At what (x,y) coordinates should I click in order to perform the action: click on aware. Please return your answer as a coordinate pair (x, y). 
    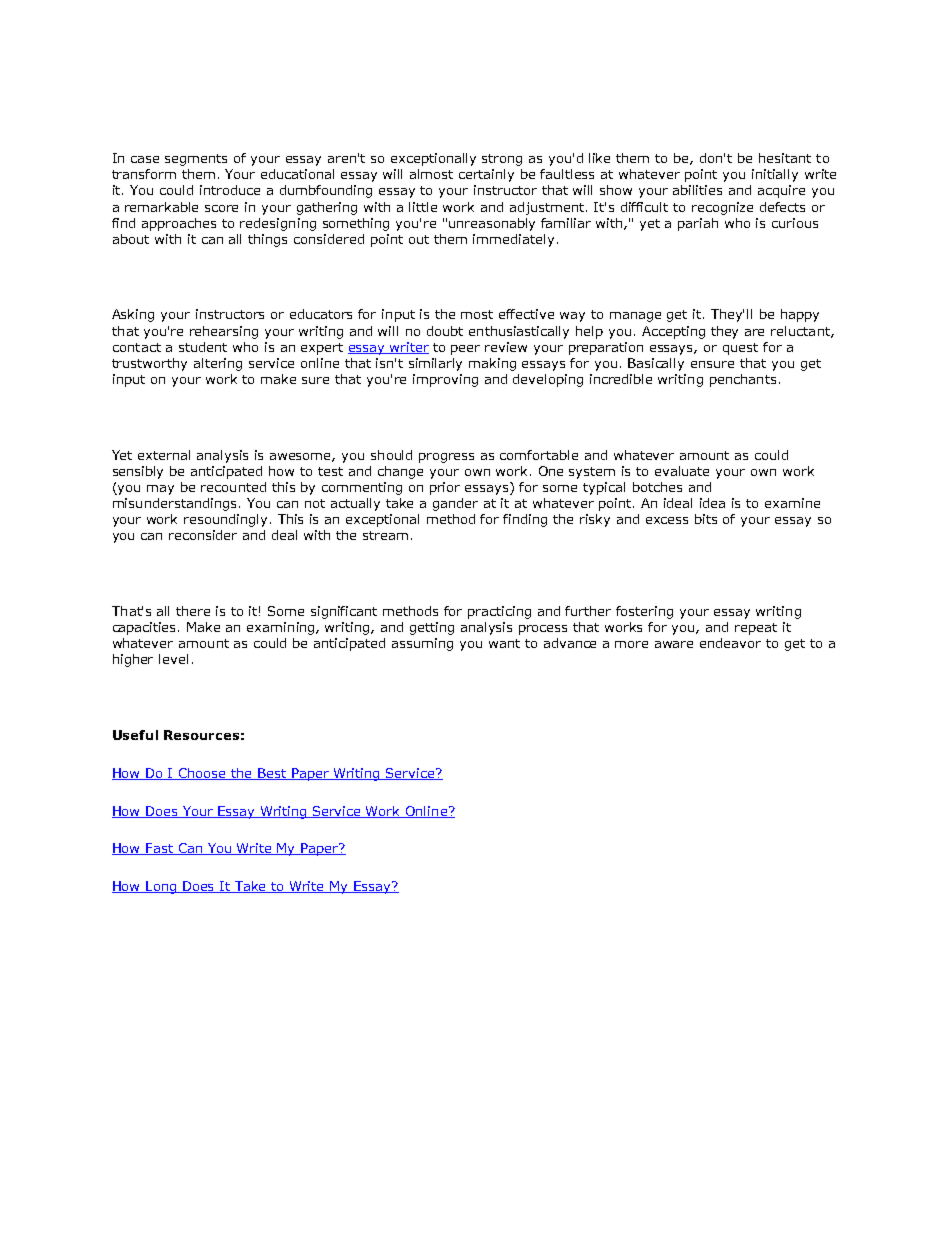
    Looking at the image, I should click on (674, 644).
